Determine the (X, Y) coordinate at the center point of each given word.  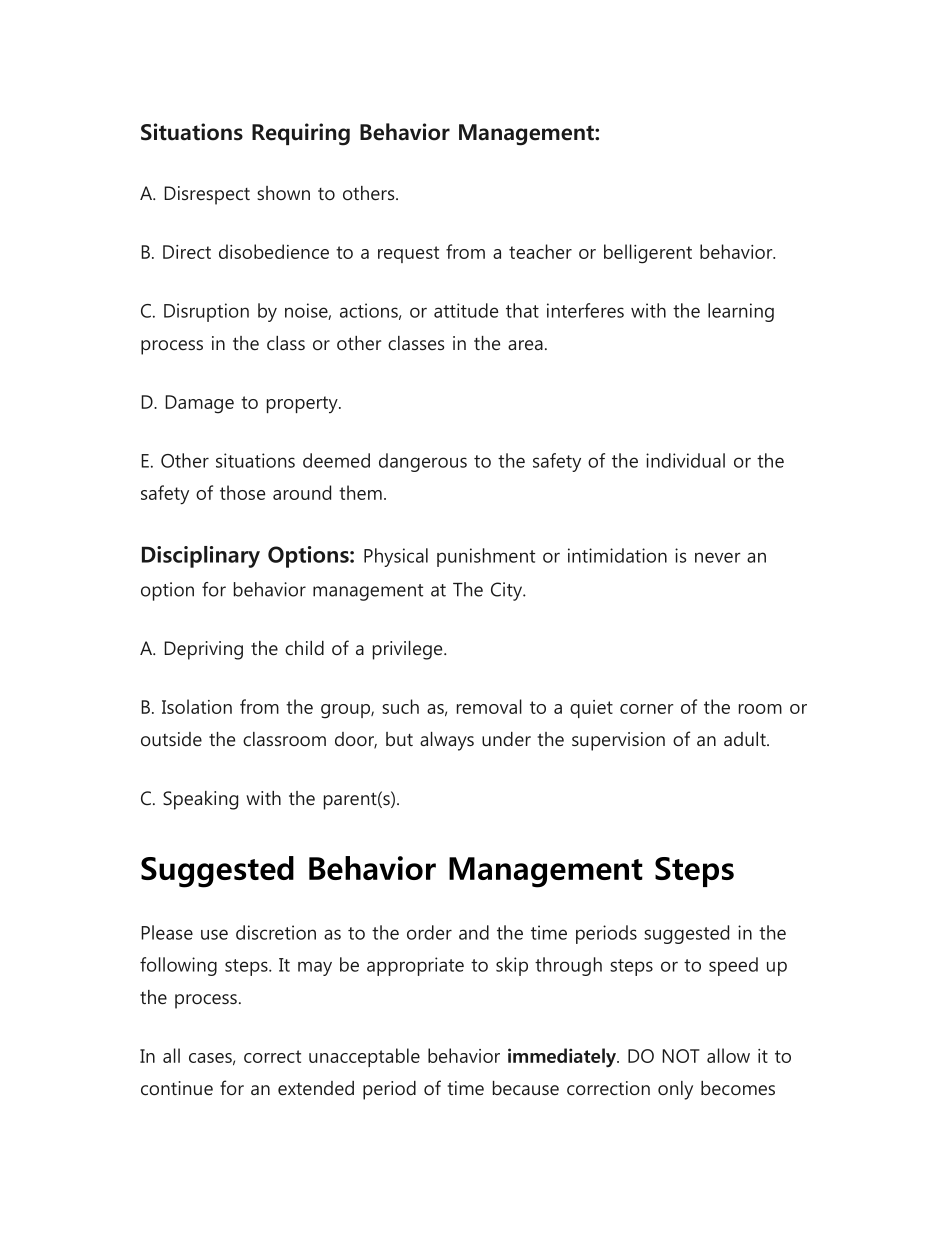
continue (177, 1088)
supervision (618, 741)
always (447, 741)
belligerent (648, 254)
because (526, 1088)
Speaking (200, 800)
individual (685, 460)
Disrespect (207, 195)
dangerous (423, 462)
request (408, 254)
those (242, 492)
